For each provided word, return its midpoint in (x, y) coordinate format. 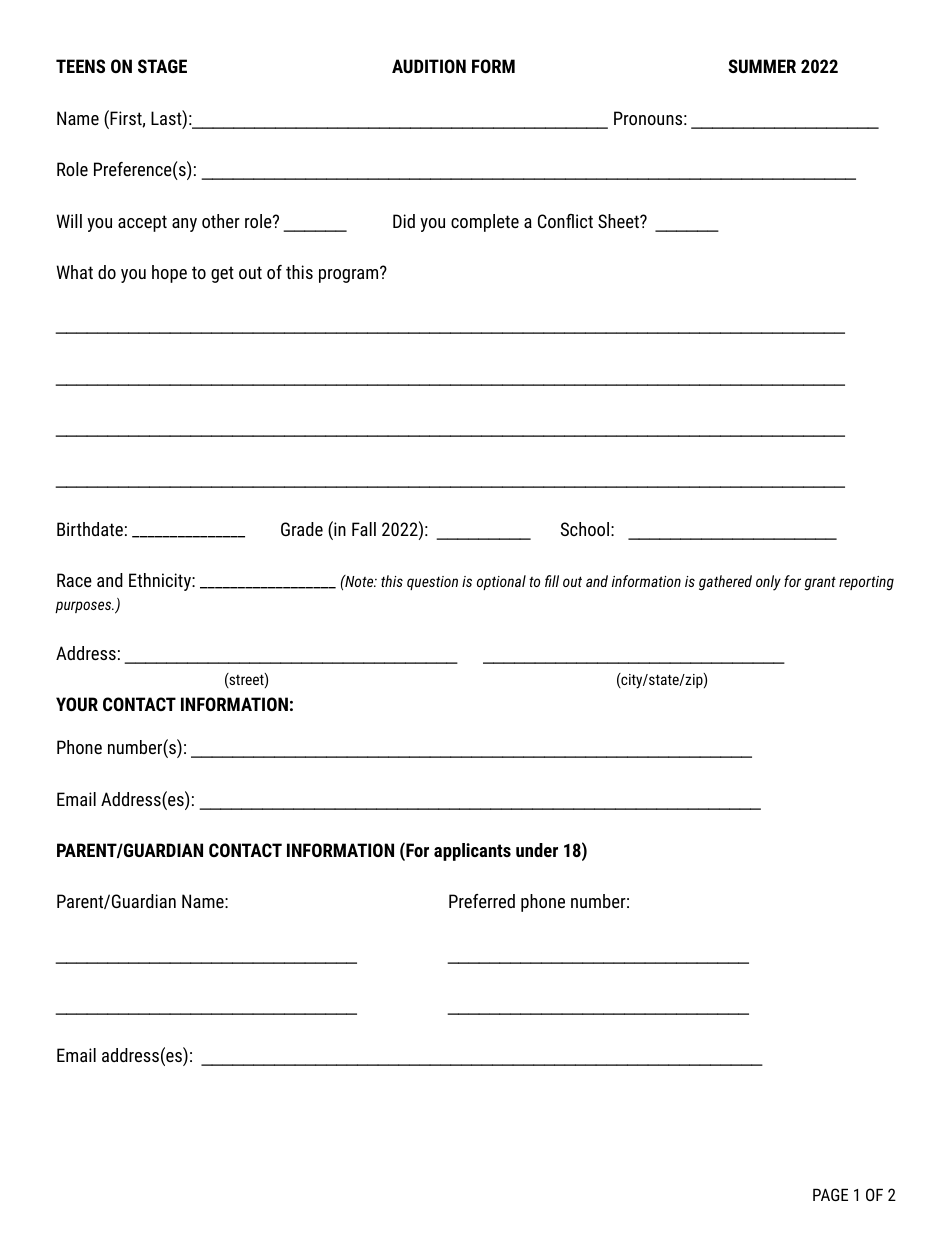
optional (501, 582)
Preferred (482, 901)
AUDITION (429, 66)
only (768, 583)
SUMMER (762, 66)
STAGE (162, 66)
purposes (84, 607)
